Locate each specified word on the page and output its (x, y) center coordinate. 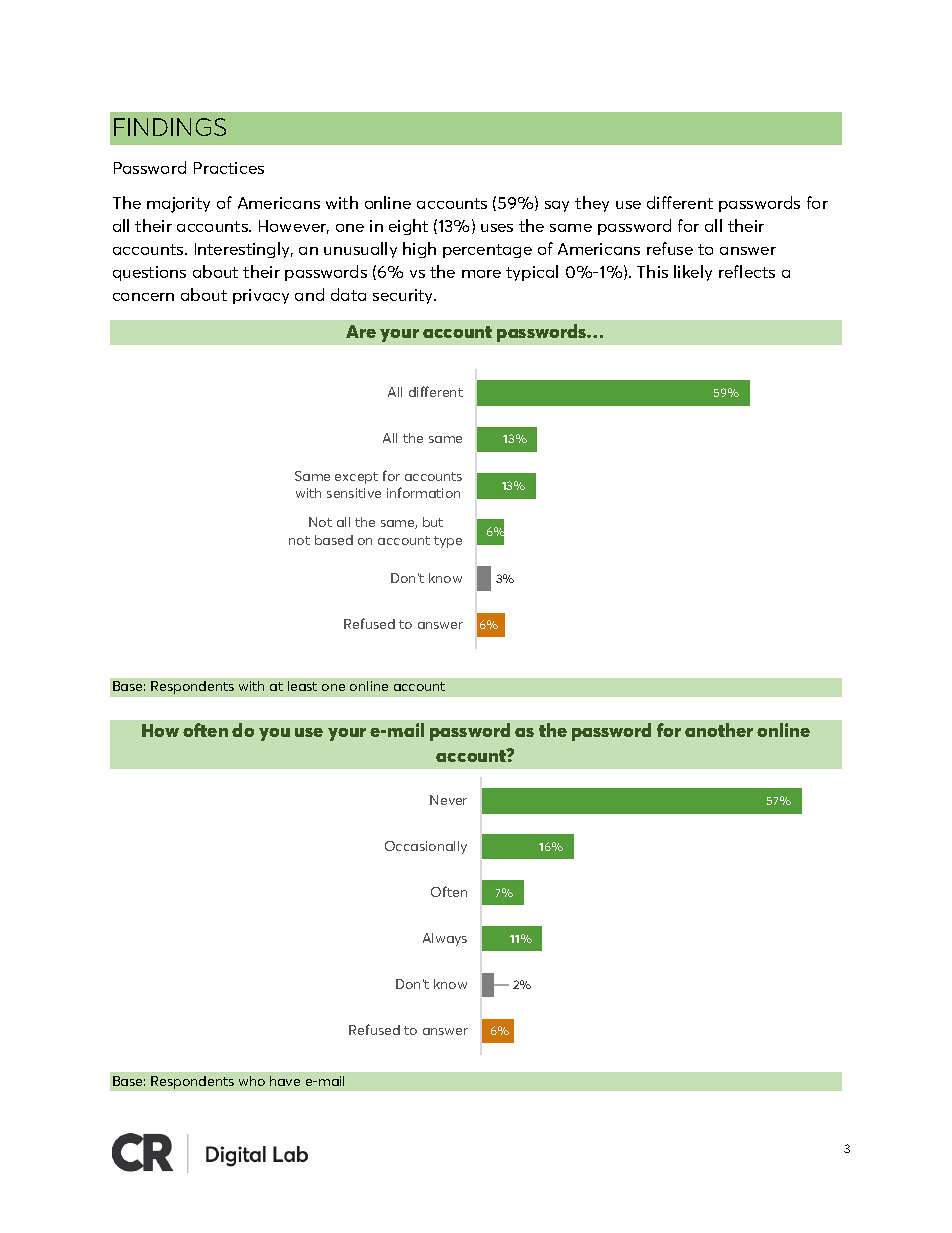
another (719, 730)
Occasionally (426, 847)
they (592, 204)
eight (408, 227)
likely (693, 273)
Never (448, 800)
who (252, 1081)
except (356, 478)
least (302, 686)
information (423, 492)
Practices (229, 168)
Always (445, 939)
